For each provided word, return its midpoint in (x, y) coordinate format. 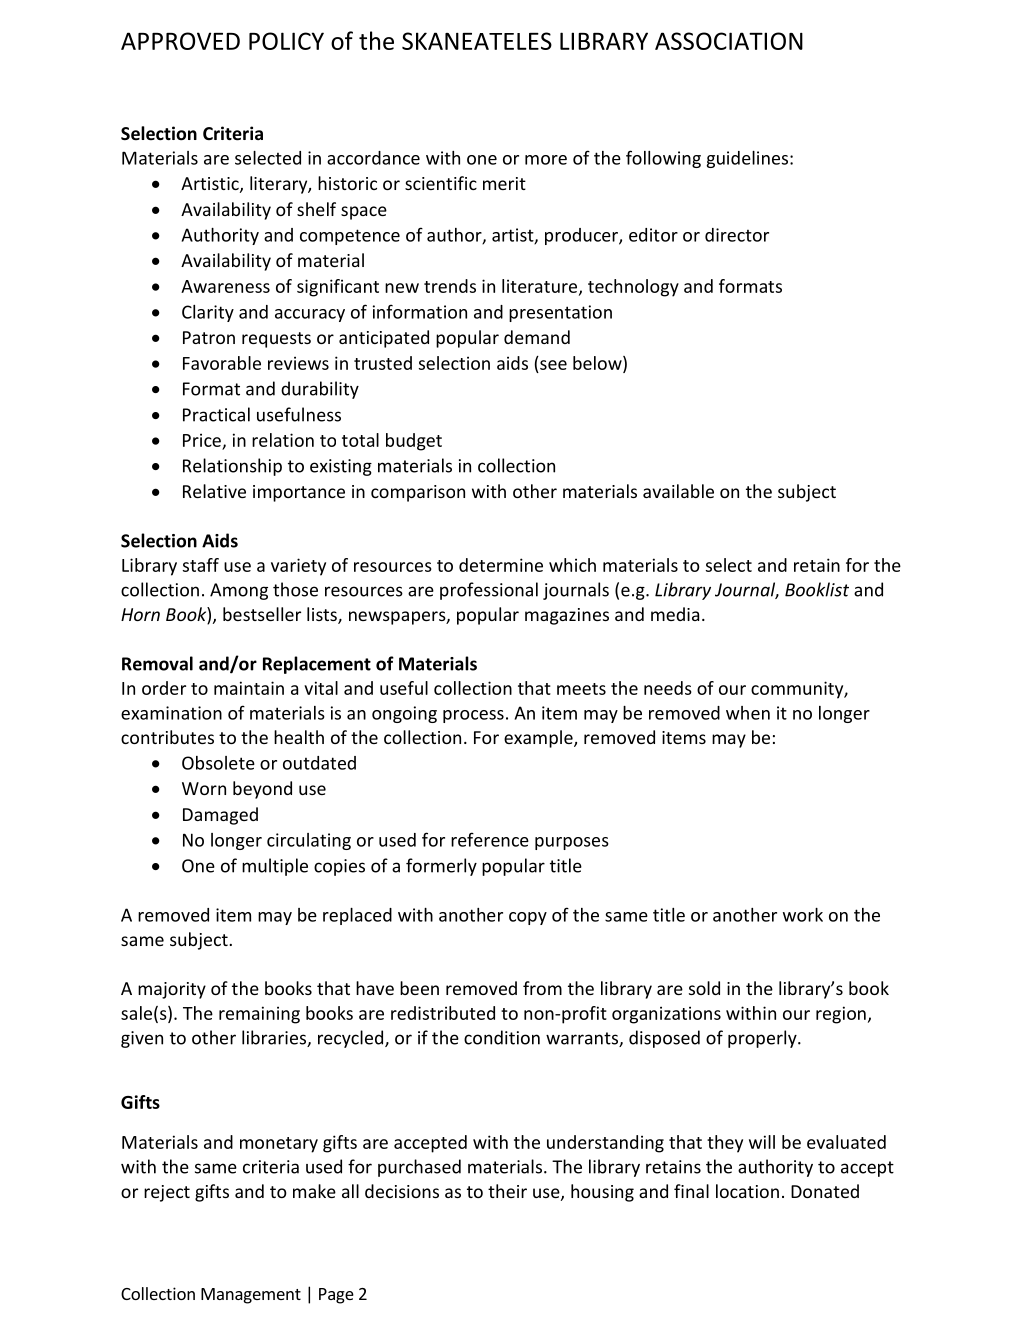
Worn (204, 788)
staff (201, 565)
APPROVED (180, 41)
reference (490, 839)
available (678, 491)
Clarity (208, 313)
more (546, 160)
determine (501, 565)
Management (251, 1296)
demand (537, 337)
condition (502, 1037)
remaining (259, 1015)
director (737, 235)
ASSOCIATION (729, 41)
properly (763, 1039)
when (748, 713)
